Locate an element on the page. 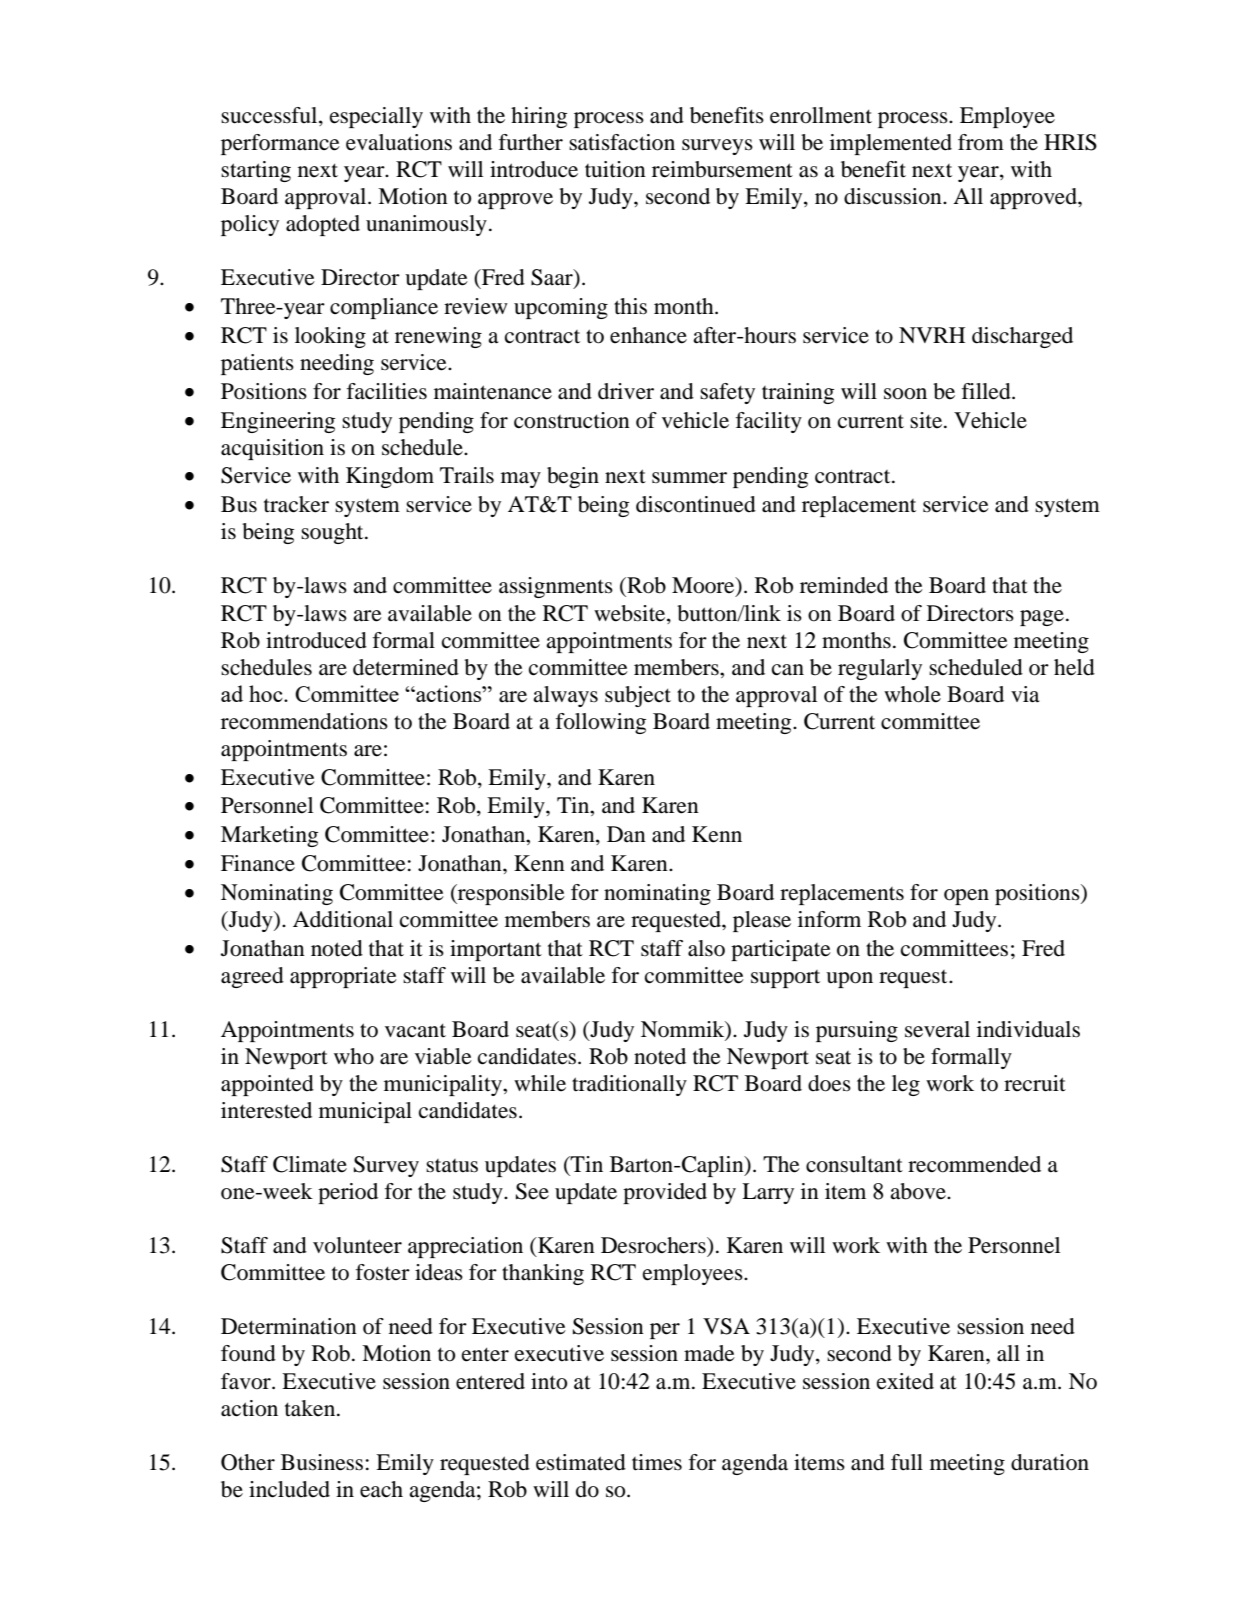  Business is located at coordinates (322, 1462).
